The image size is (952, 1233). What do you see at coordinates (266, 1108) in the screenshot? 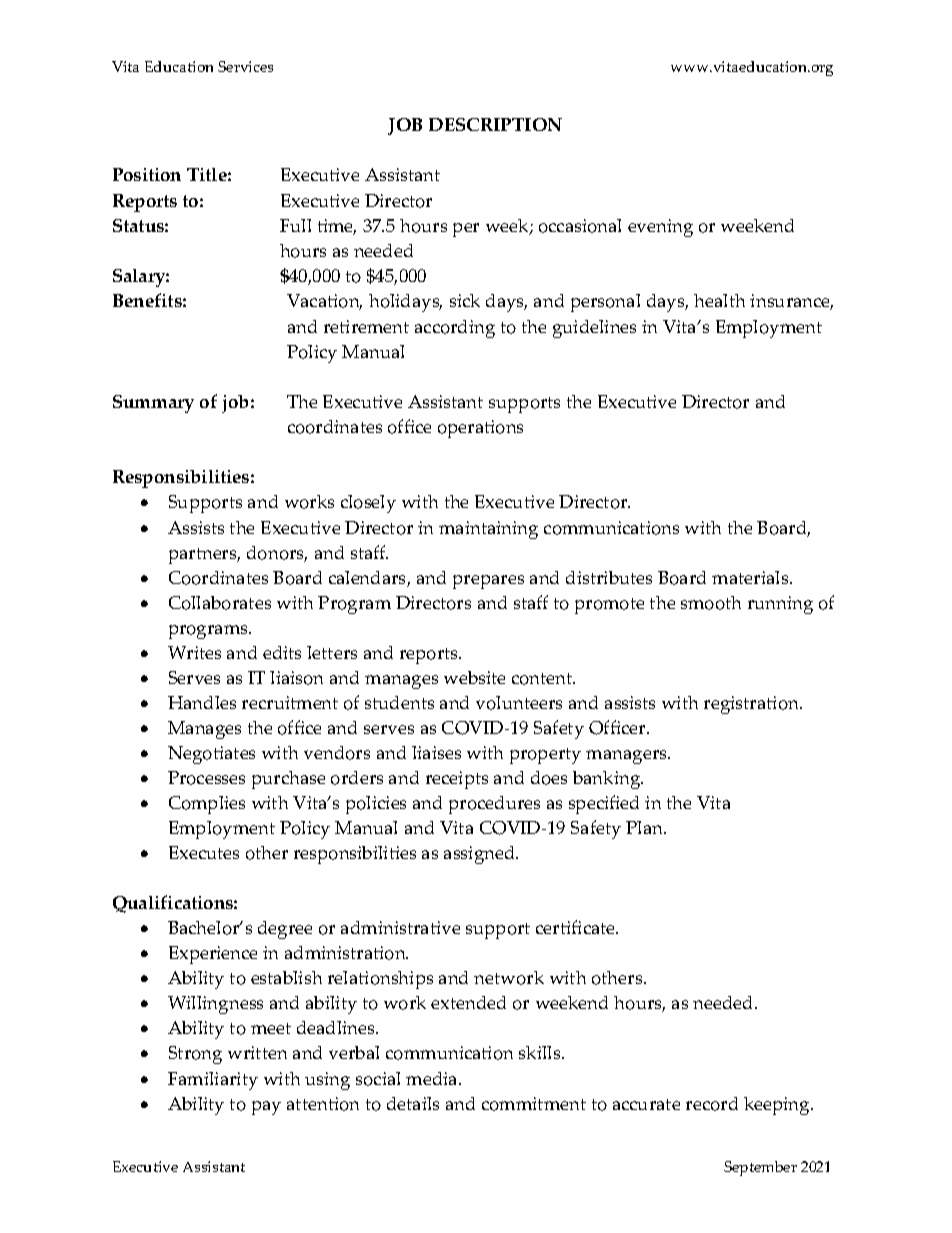
I see `pay` at bounding box center [266, 1108].
